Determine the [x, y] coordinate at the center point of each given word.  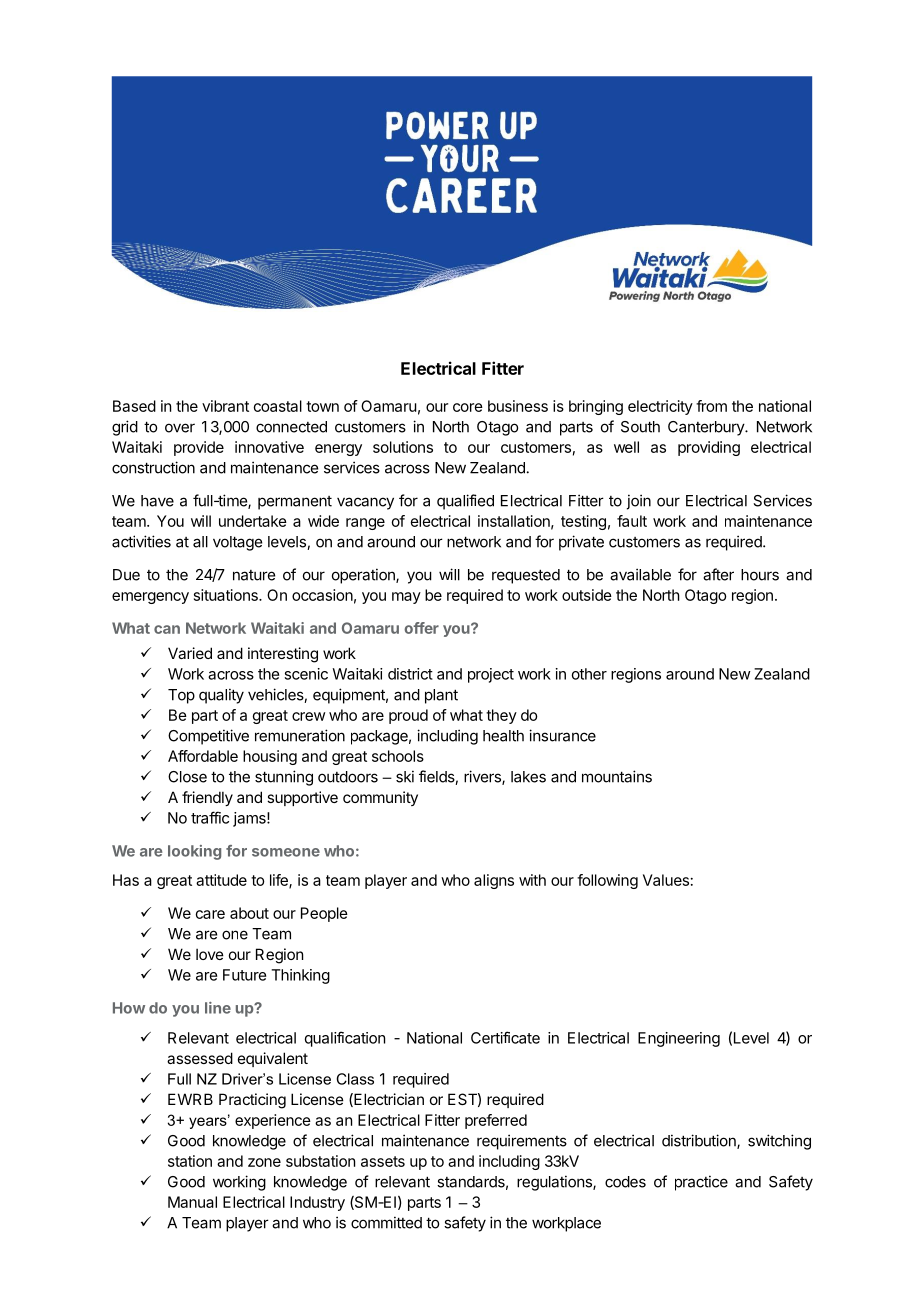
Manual [192, 1202]
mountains [617, 776]
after [718, 574]
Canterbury [707, 428]
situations [227, 595]
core [468, 407]
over [180, 428]
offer [421, 628]
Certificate [505, 1037]
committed [386, 1222]
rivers [483, 777]
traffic [210, 817]
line [218, 1008]
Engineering [679, 1039]
